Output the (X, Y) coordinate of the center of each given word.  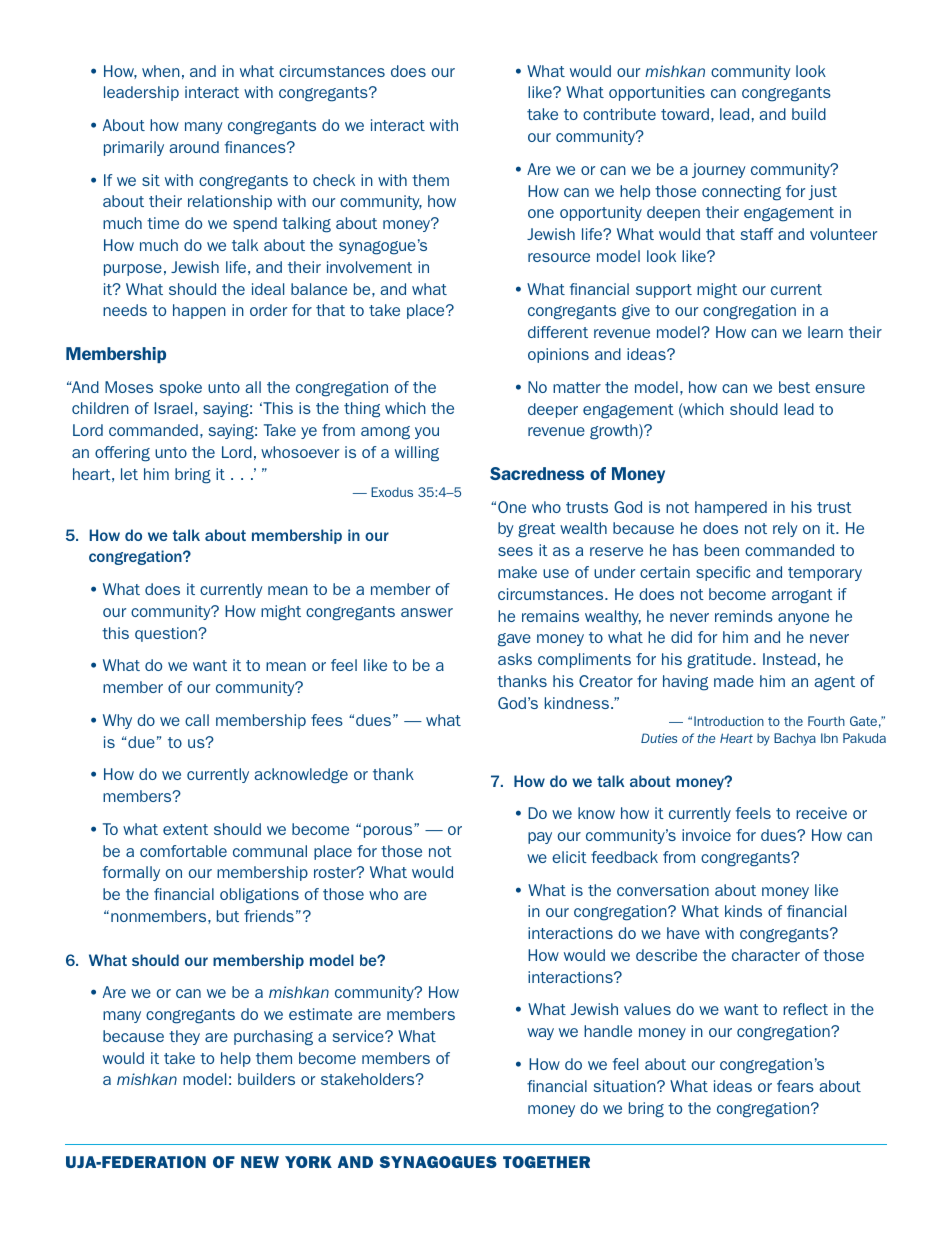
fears (795, 1086)
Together (546, 1162)
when (161, 71)
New (260, 1162)
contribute (619, 114)
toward (685, 114)
